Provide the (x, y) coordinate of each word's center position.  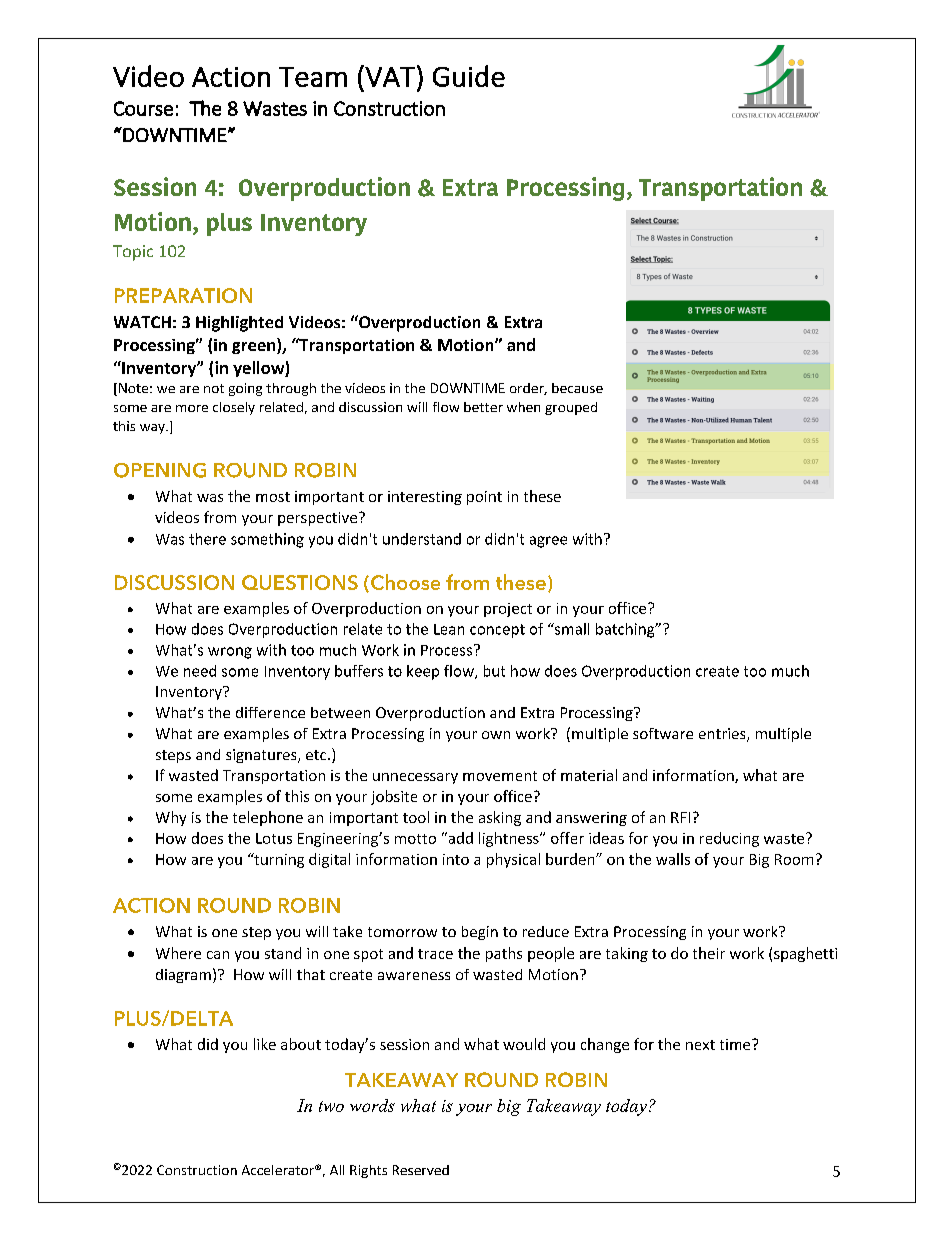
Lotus (274, 838)
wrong (230, 653)
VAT (390, 77)
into (456, 859)
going (245, 389)
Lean (449, 629)
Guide (469, 76)
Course (143, 108)
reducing (729, 839)
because (577, 388)
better (483, 407)
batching (626, 630)
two (331, 1106)
